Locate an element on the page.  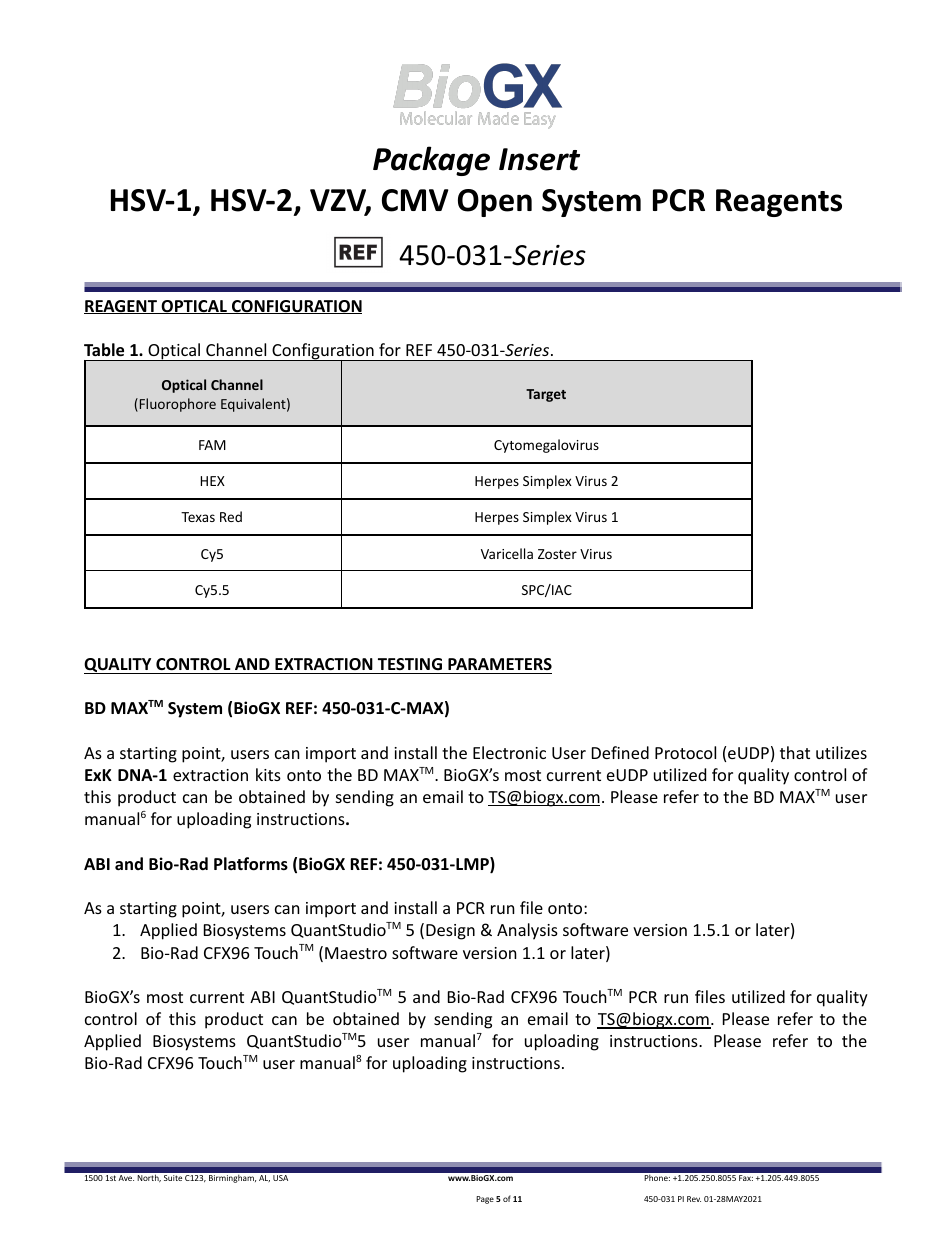
PARAMETERS is located at coordinates (500, 664).
